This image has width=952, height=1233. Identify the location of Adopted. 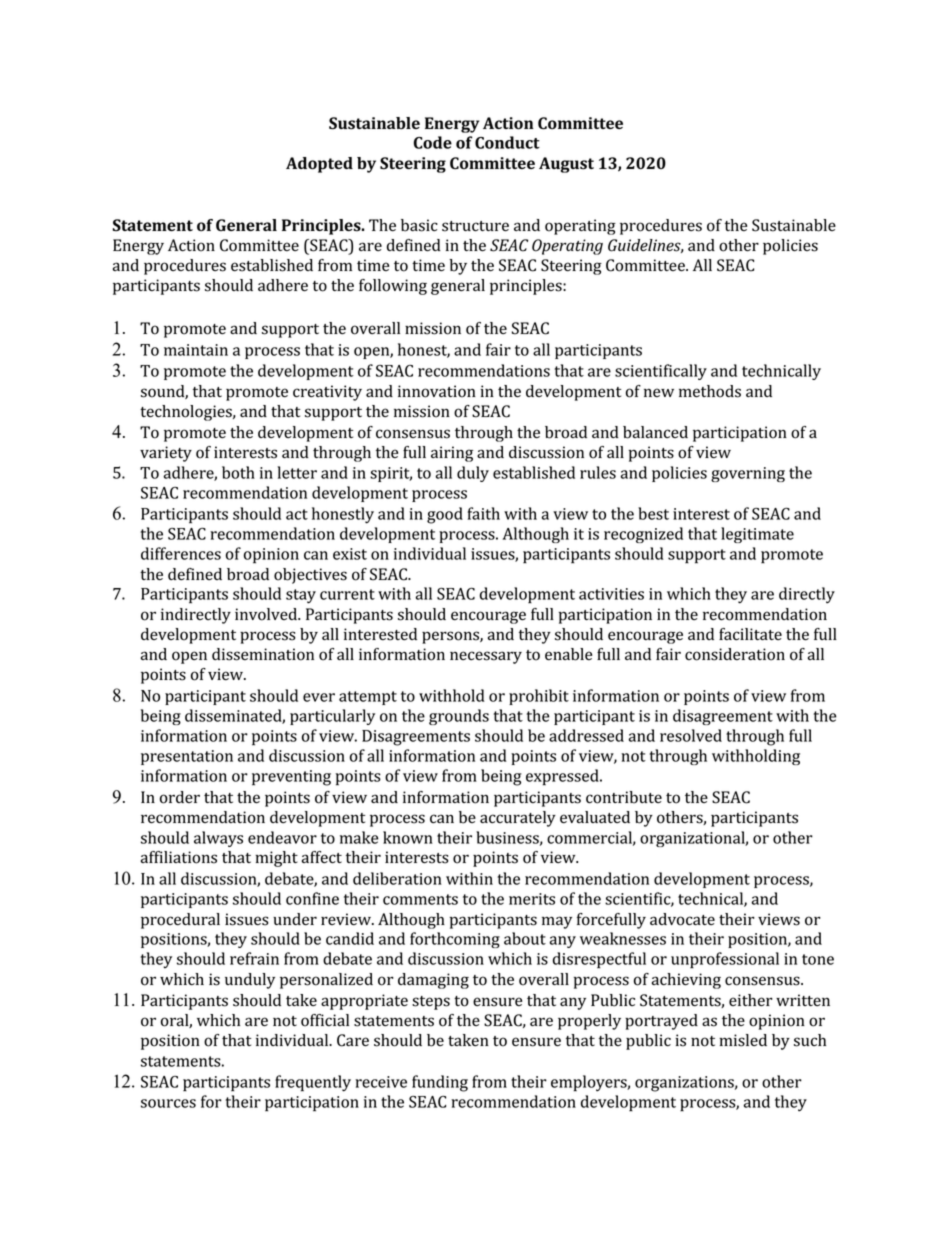
(319, 165).
